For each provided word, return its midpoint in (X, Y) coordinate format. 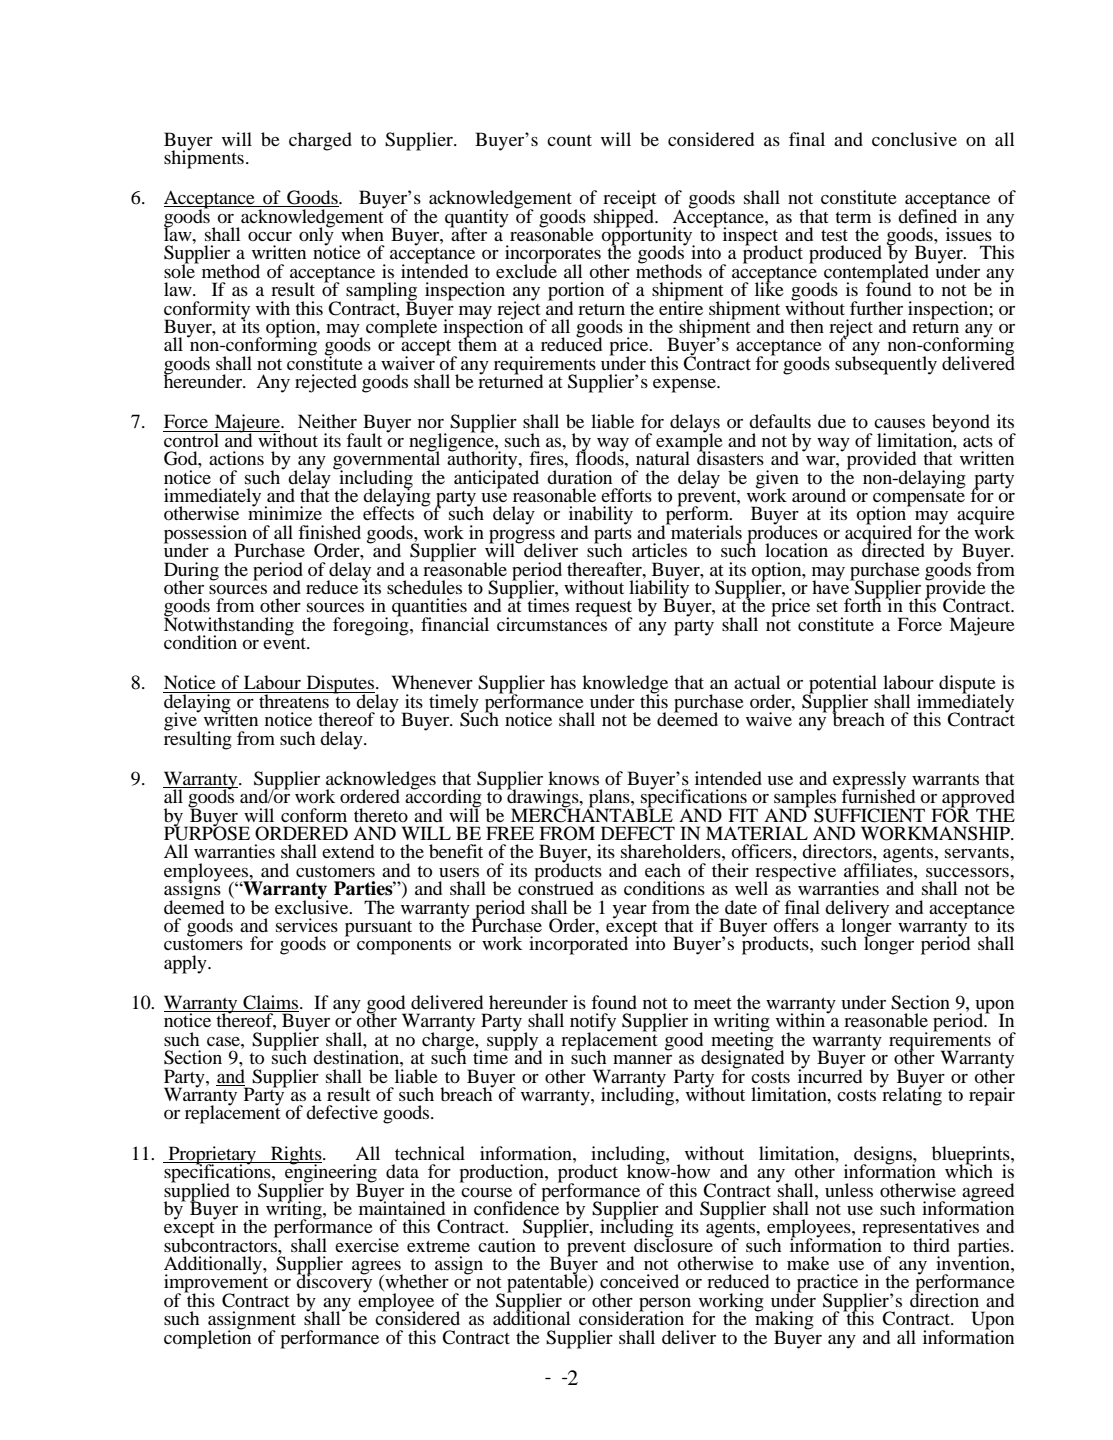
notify (593, 1023)
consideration (631, 1317)
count (569, 140)
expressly (869, 781)
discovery (334, 1283)
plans (609, 799)
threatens (294, 700)
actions (236, 458)
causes (899, 423)
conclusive (914, 139)
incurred (830, 1075)
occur (270, 236)
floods (600, 457)
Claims (271, 1003)
